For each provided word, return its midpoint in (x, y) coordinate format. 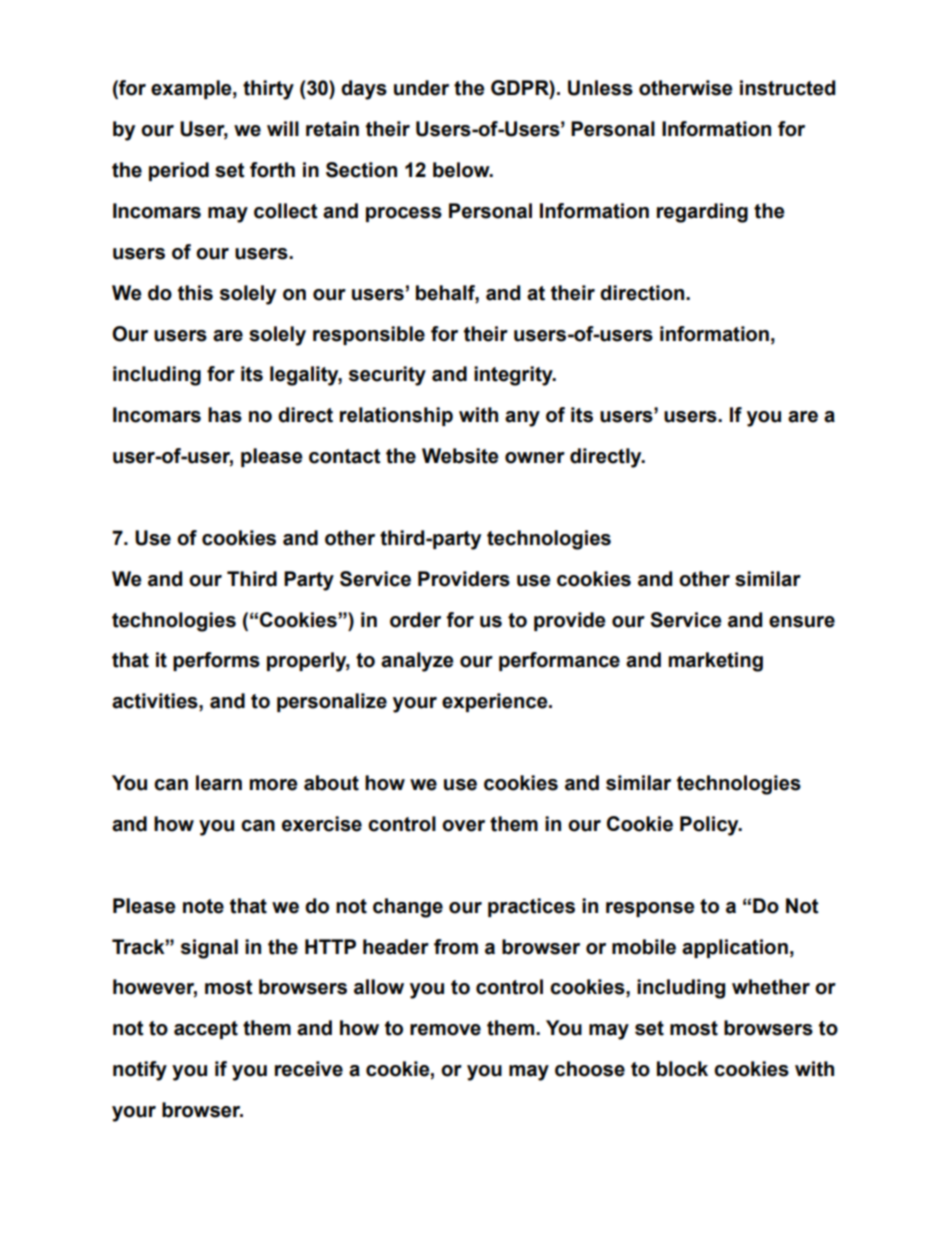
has (225, 415)
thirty (268, 90)
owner (535, 458)
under (421, 88)
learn (219, 783)
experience (496, 702)
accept (206, 1030)
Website (460, 456)
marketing (715, 662)
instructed (787, 88)
